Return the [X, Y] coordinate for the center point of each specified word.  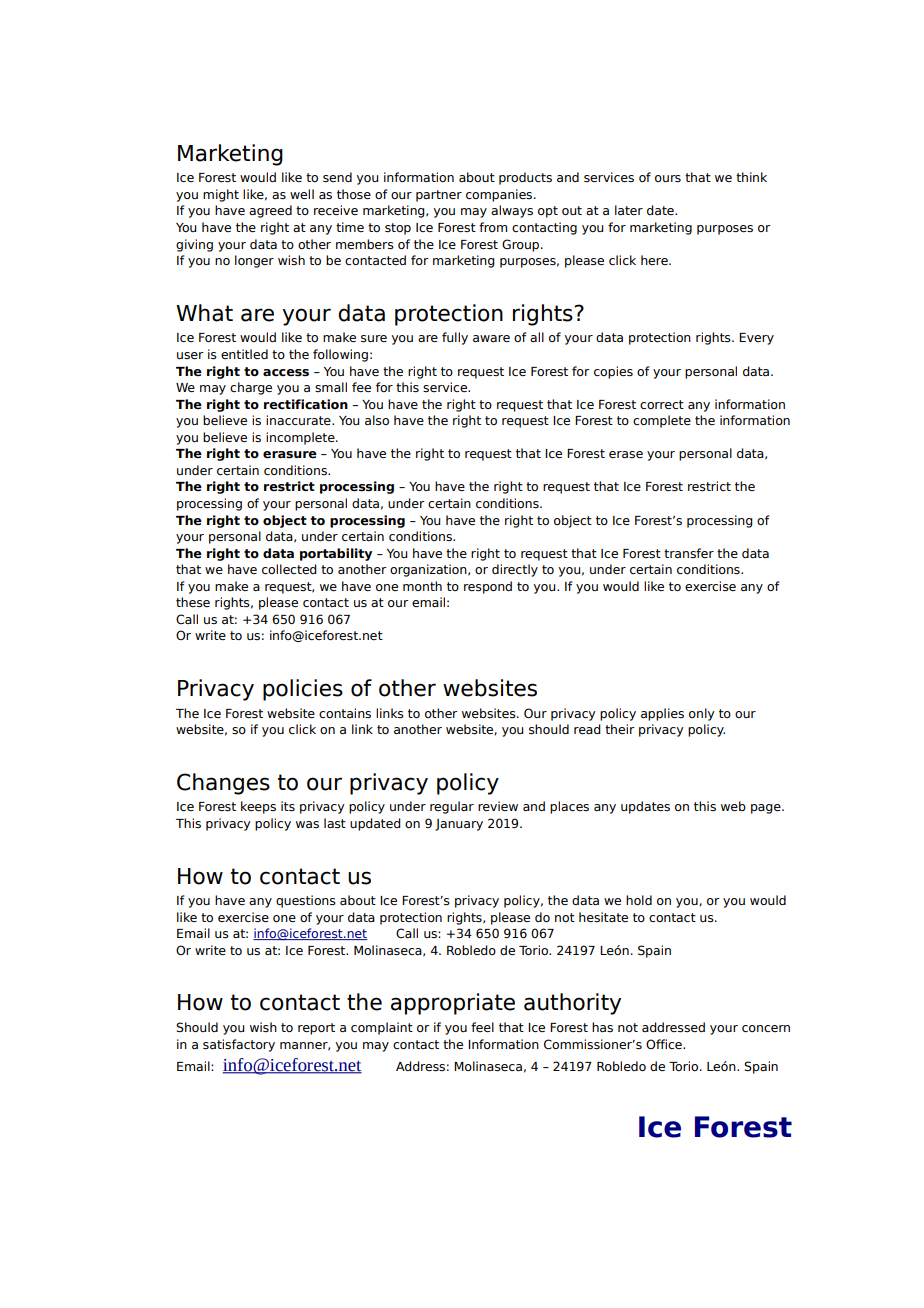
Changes [223, 784]
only [702, 714]
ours [668, 178]
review [498, 806]
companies [500, 195]
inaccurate [299, 420]
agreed [270, 211]
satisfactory [239, 1045]
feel [482, 1027]
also [377, 420]
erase [626, 454]
